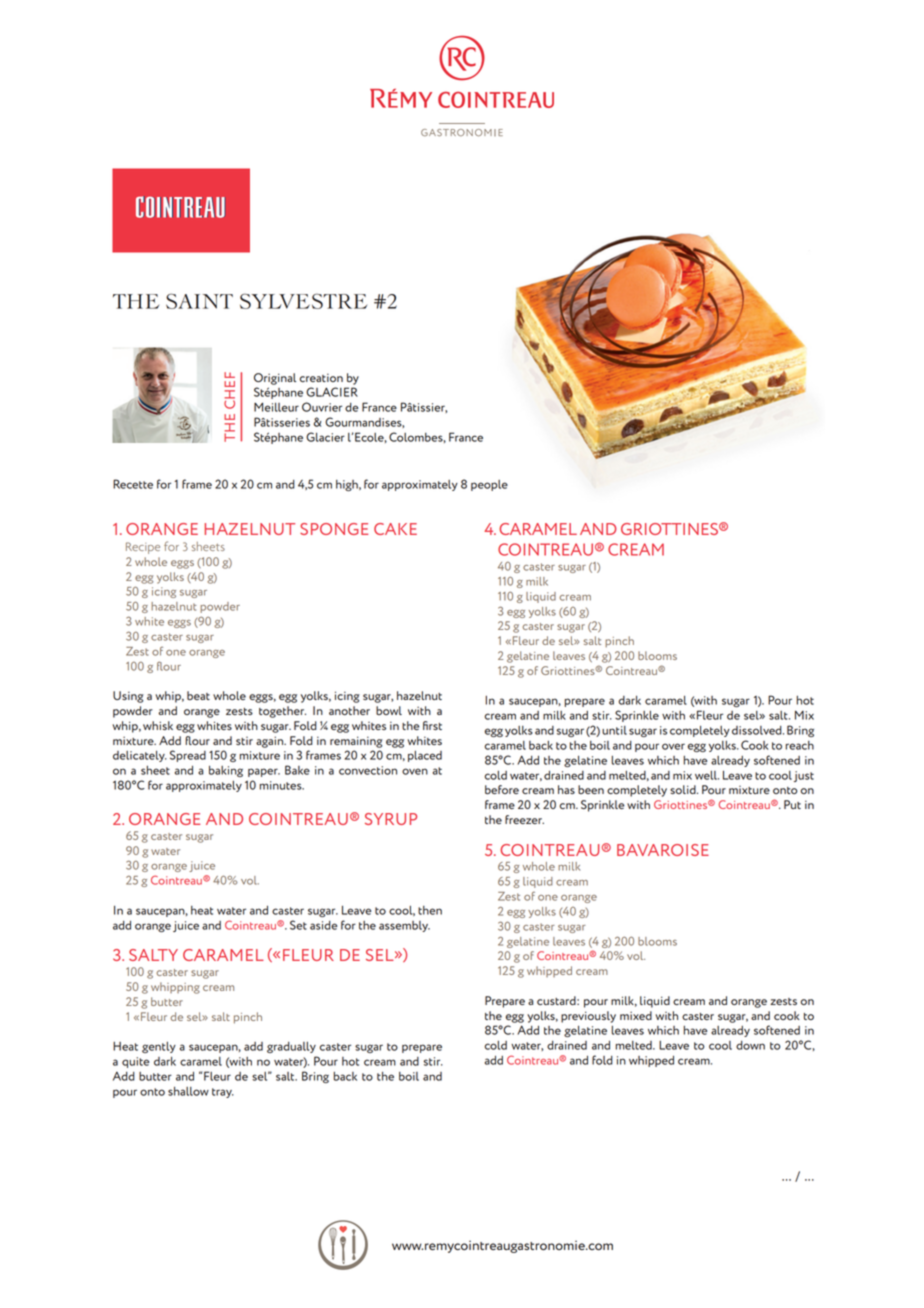  What do you see at coordinates (303, 301) in the screenshot?
I see `SYLVESTRE` at bounding box center [303, 301].
